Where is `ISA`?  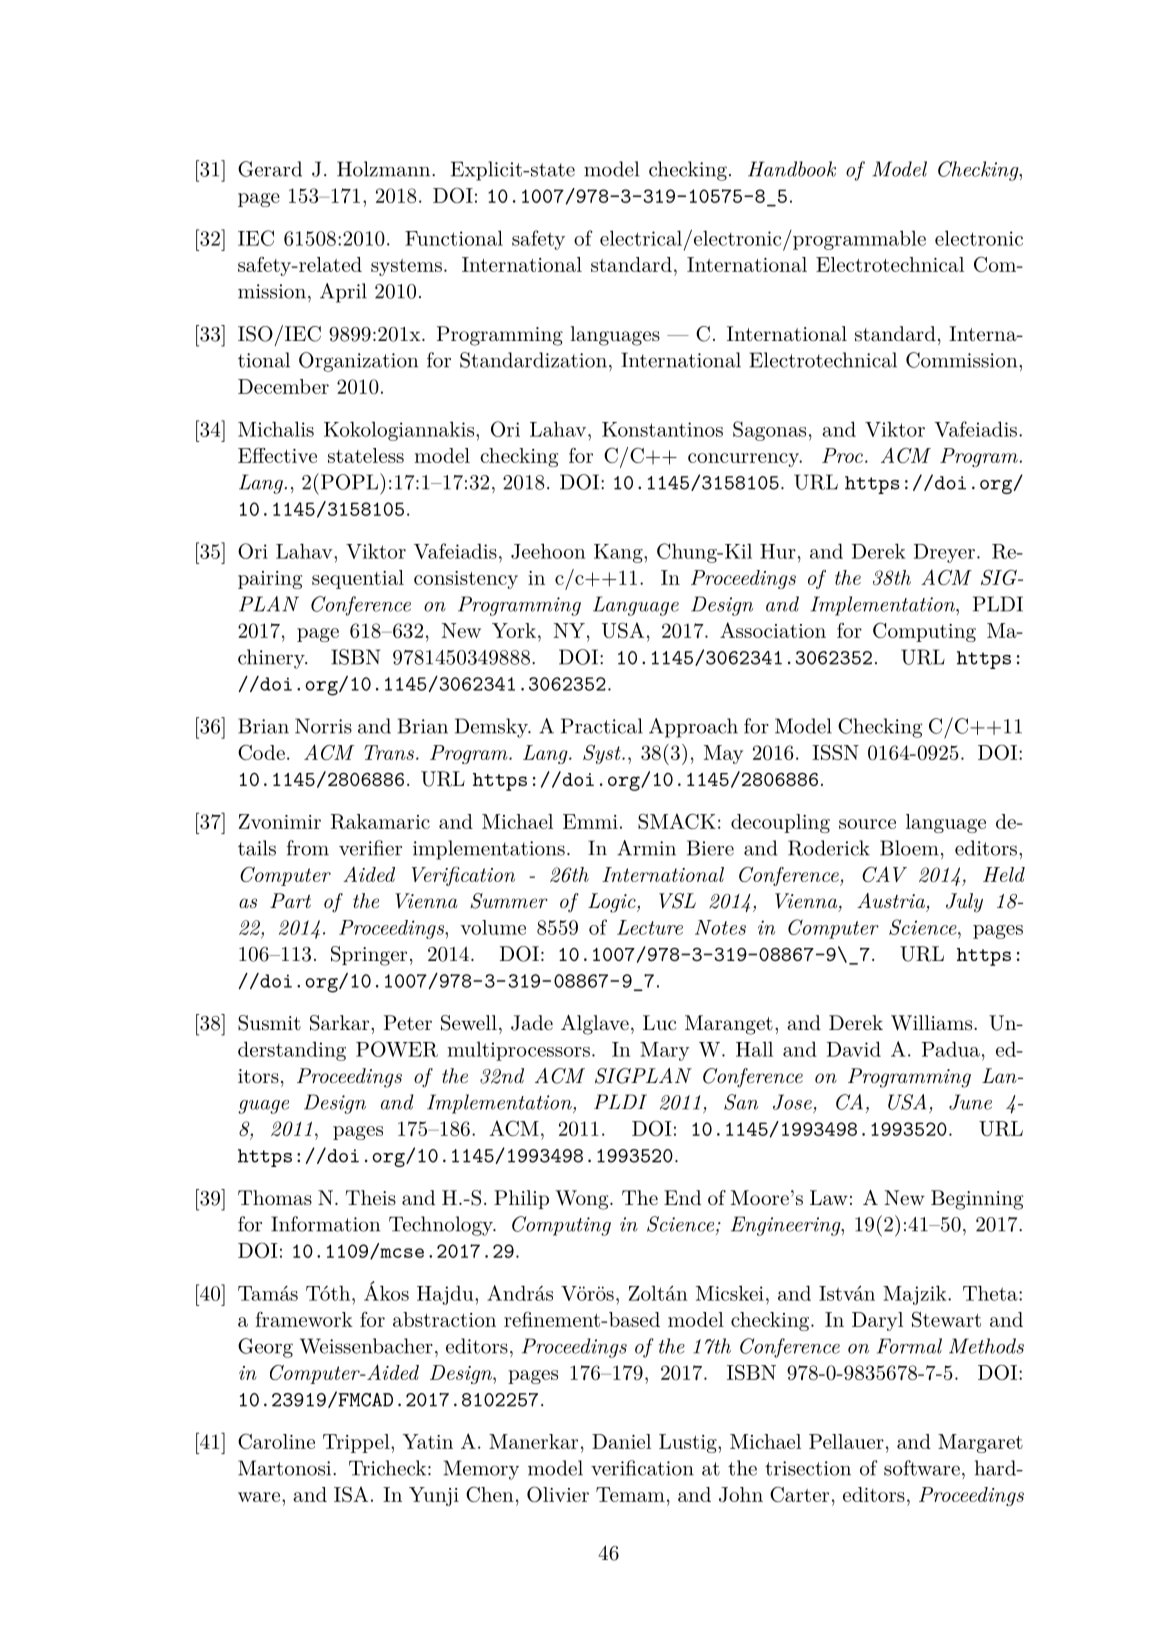 ISA is located at coordinates (351, 1494).
